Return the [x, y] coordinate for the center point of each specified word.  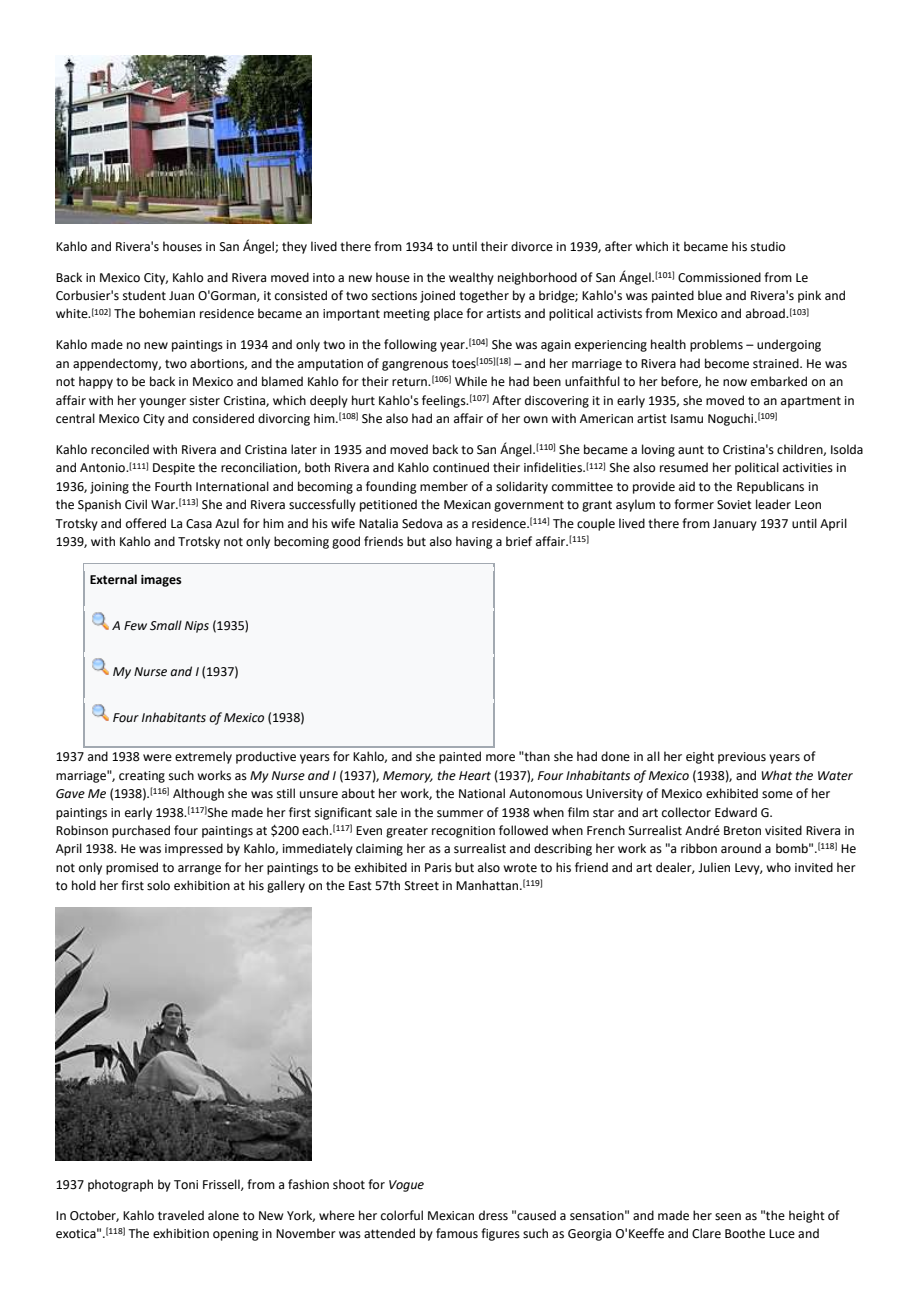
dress [493, 1215]
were [157, 758]
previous [742, 758]
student [144, 295]
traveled [181, 1215]
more [500, 758]
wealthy [471, 278]
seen [728, 1217]
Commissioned [719, 277]
